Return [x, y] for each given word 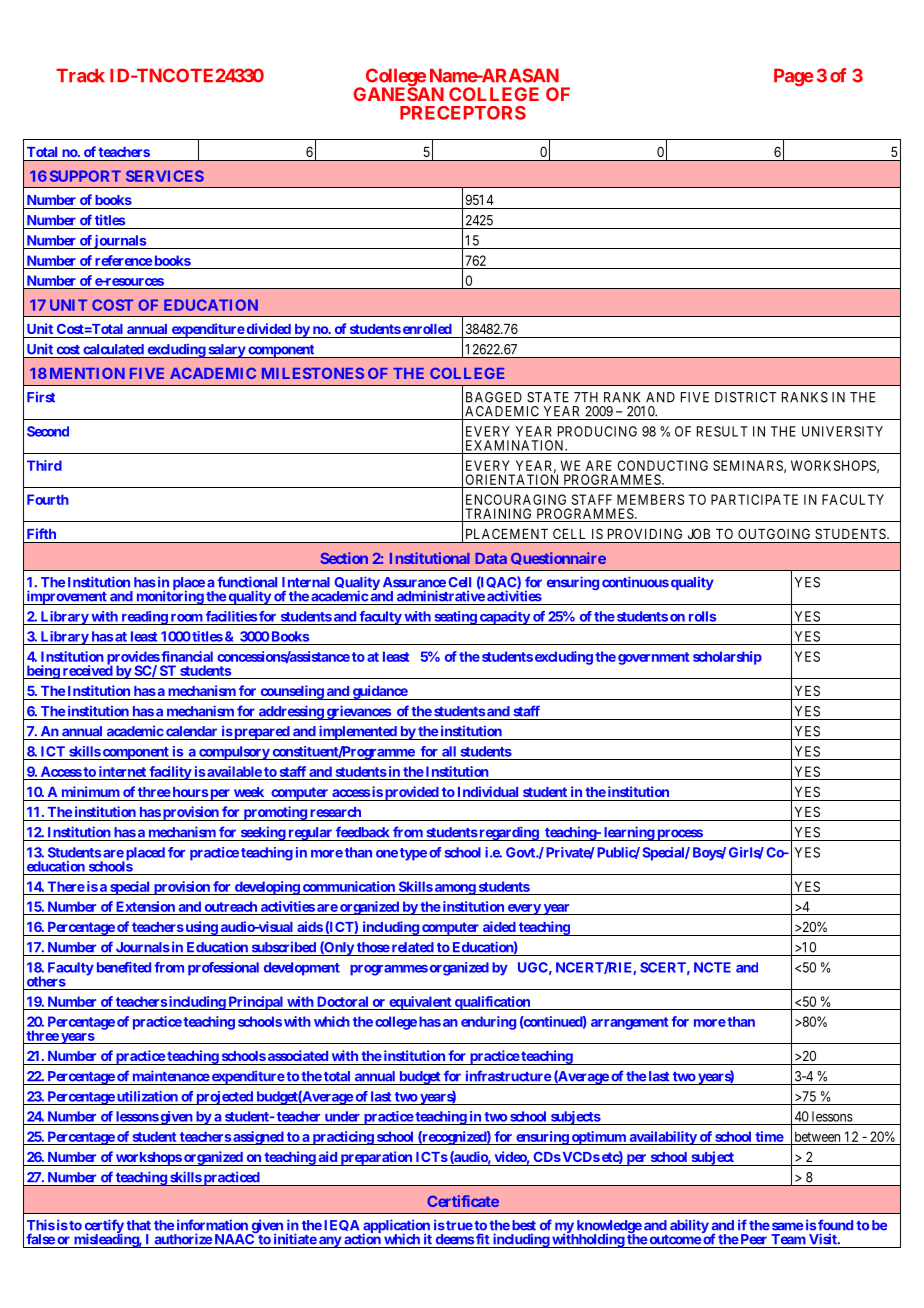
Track [80, 75]
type [413, 854]
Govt [521, 852]
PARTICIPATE [754, 499]
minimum [91, 791]
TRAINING [499, 515]
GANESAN [398, 94]
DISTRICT [745, 397]
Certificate [463, 1201]
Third [44, 465]
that [138, 1225]
